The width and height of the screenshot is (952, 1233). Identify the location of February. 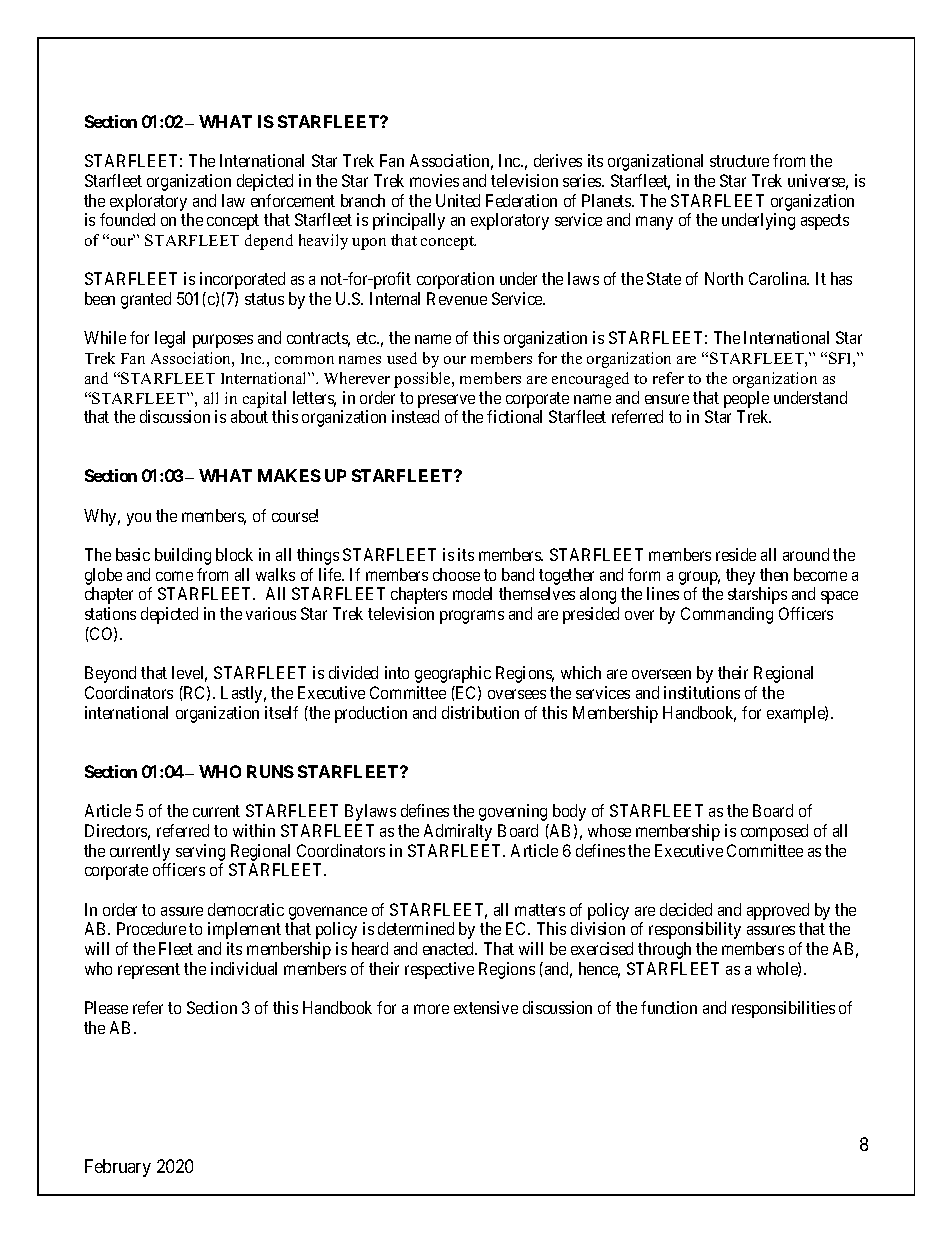
(118, 1168).
